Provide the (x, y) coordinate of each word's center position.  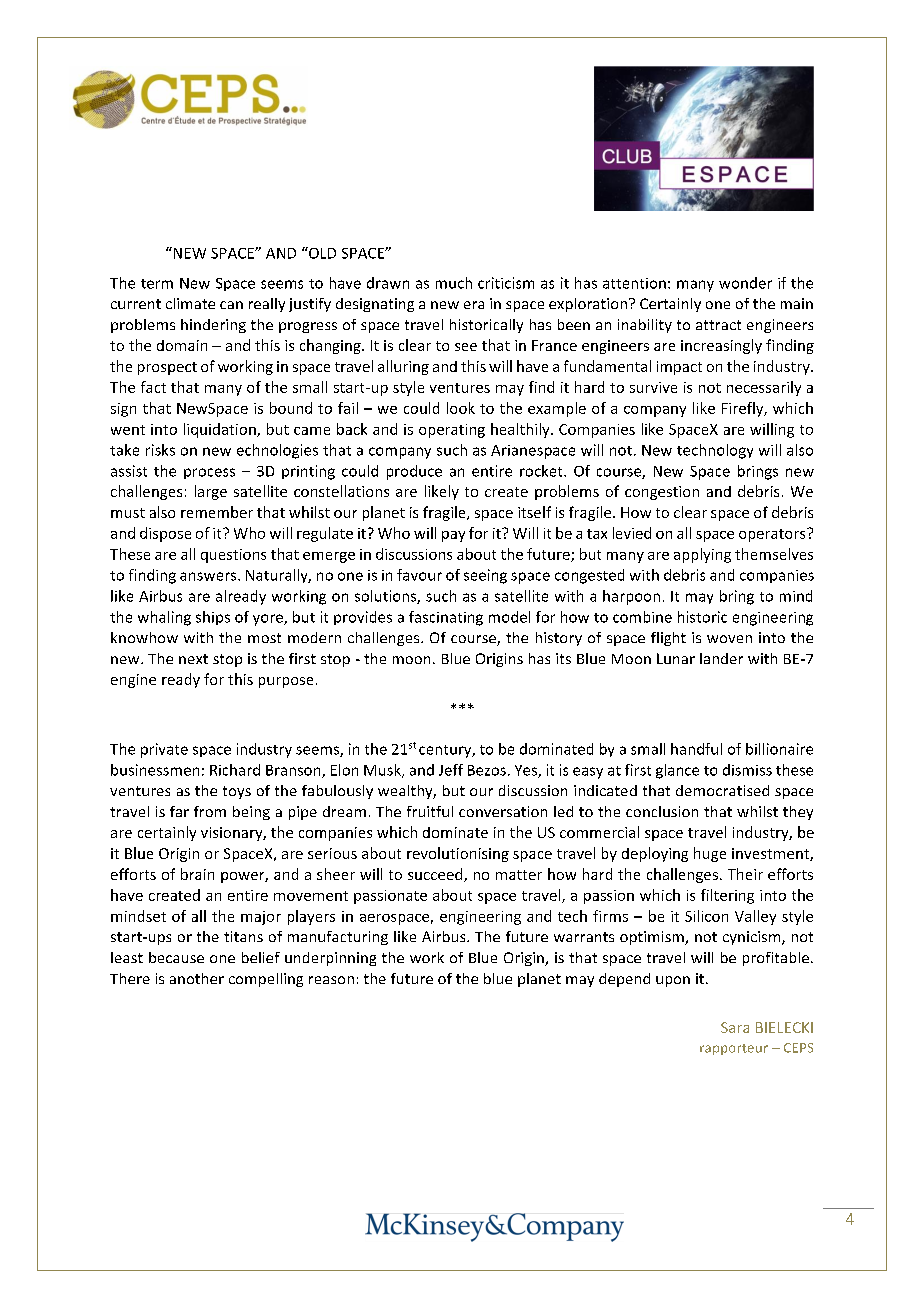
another (197, 978)
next (193, 659)
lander (721, 658)
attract (718, 325)
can (231, 305)
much (454, 283)
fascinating (446, 618)
